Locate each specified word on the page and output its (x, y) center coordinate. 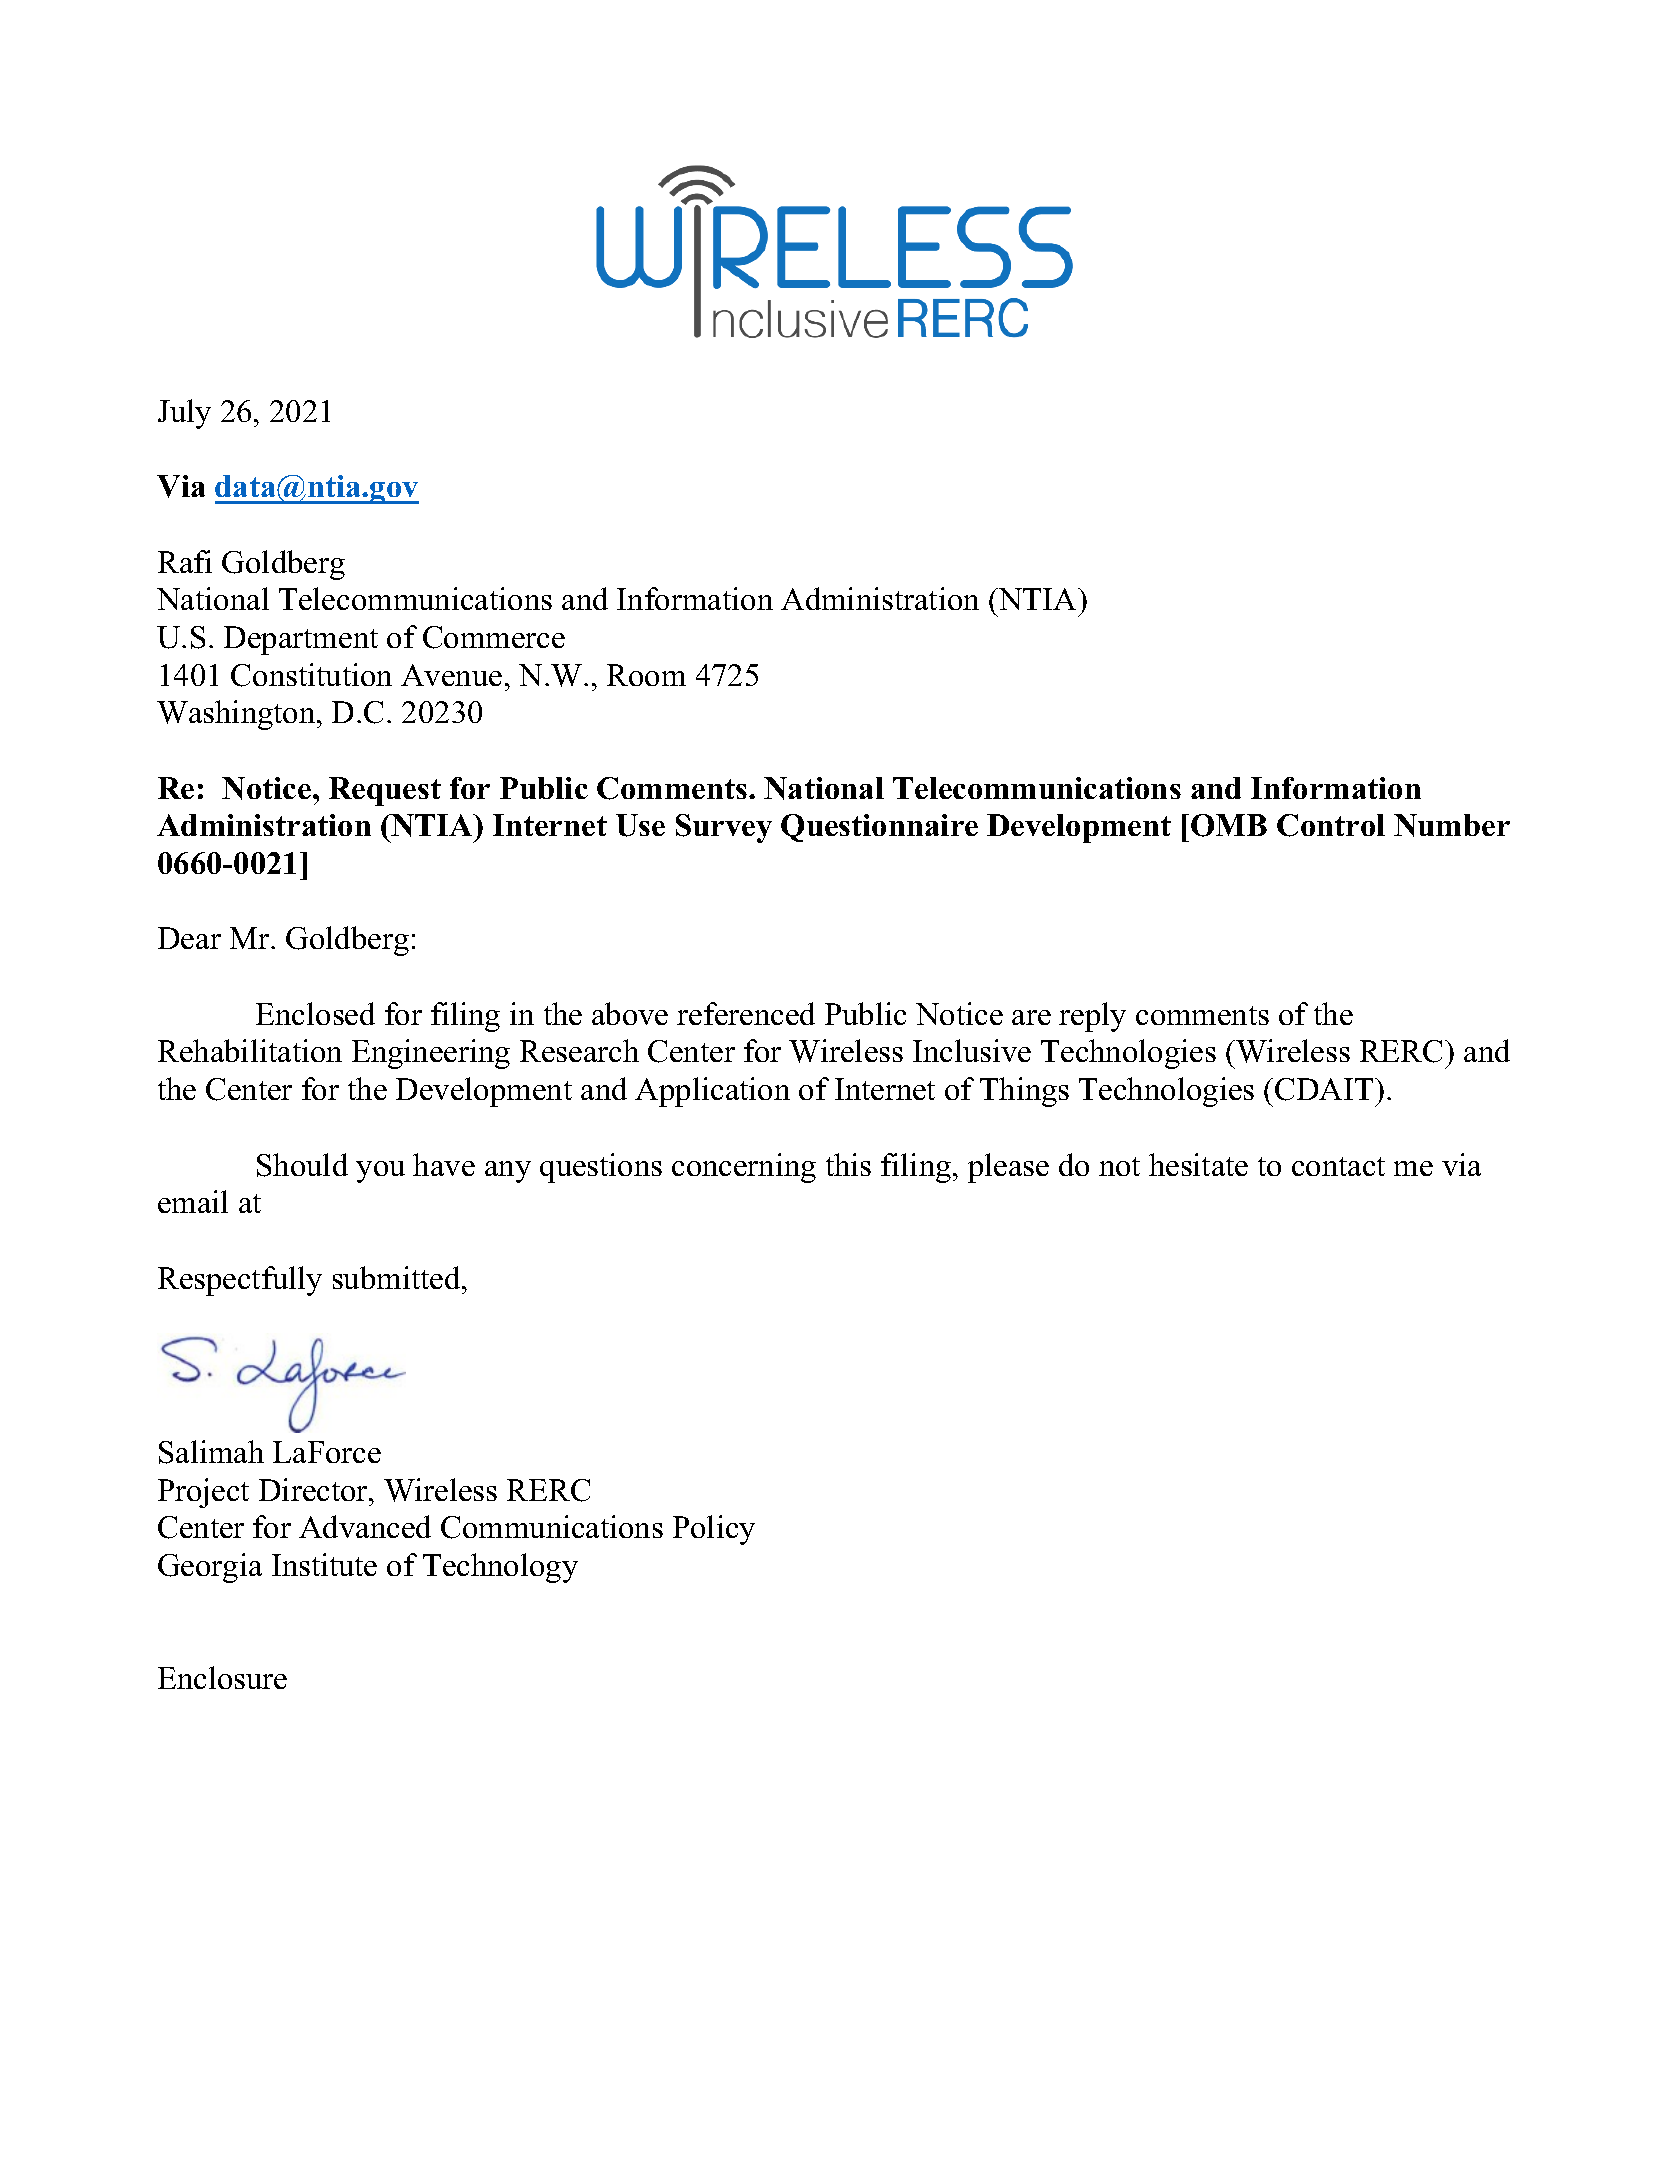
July (184, 414)
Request (385, 791)
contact (1338, 1166)
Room (646, 675)
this (848, 1164)
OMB (1229, 825)
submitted (398, 1277)
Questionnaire (879, 828)
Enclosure (222, 1677)
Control (1331, 825)
